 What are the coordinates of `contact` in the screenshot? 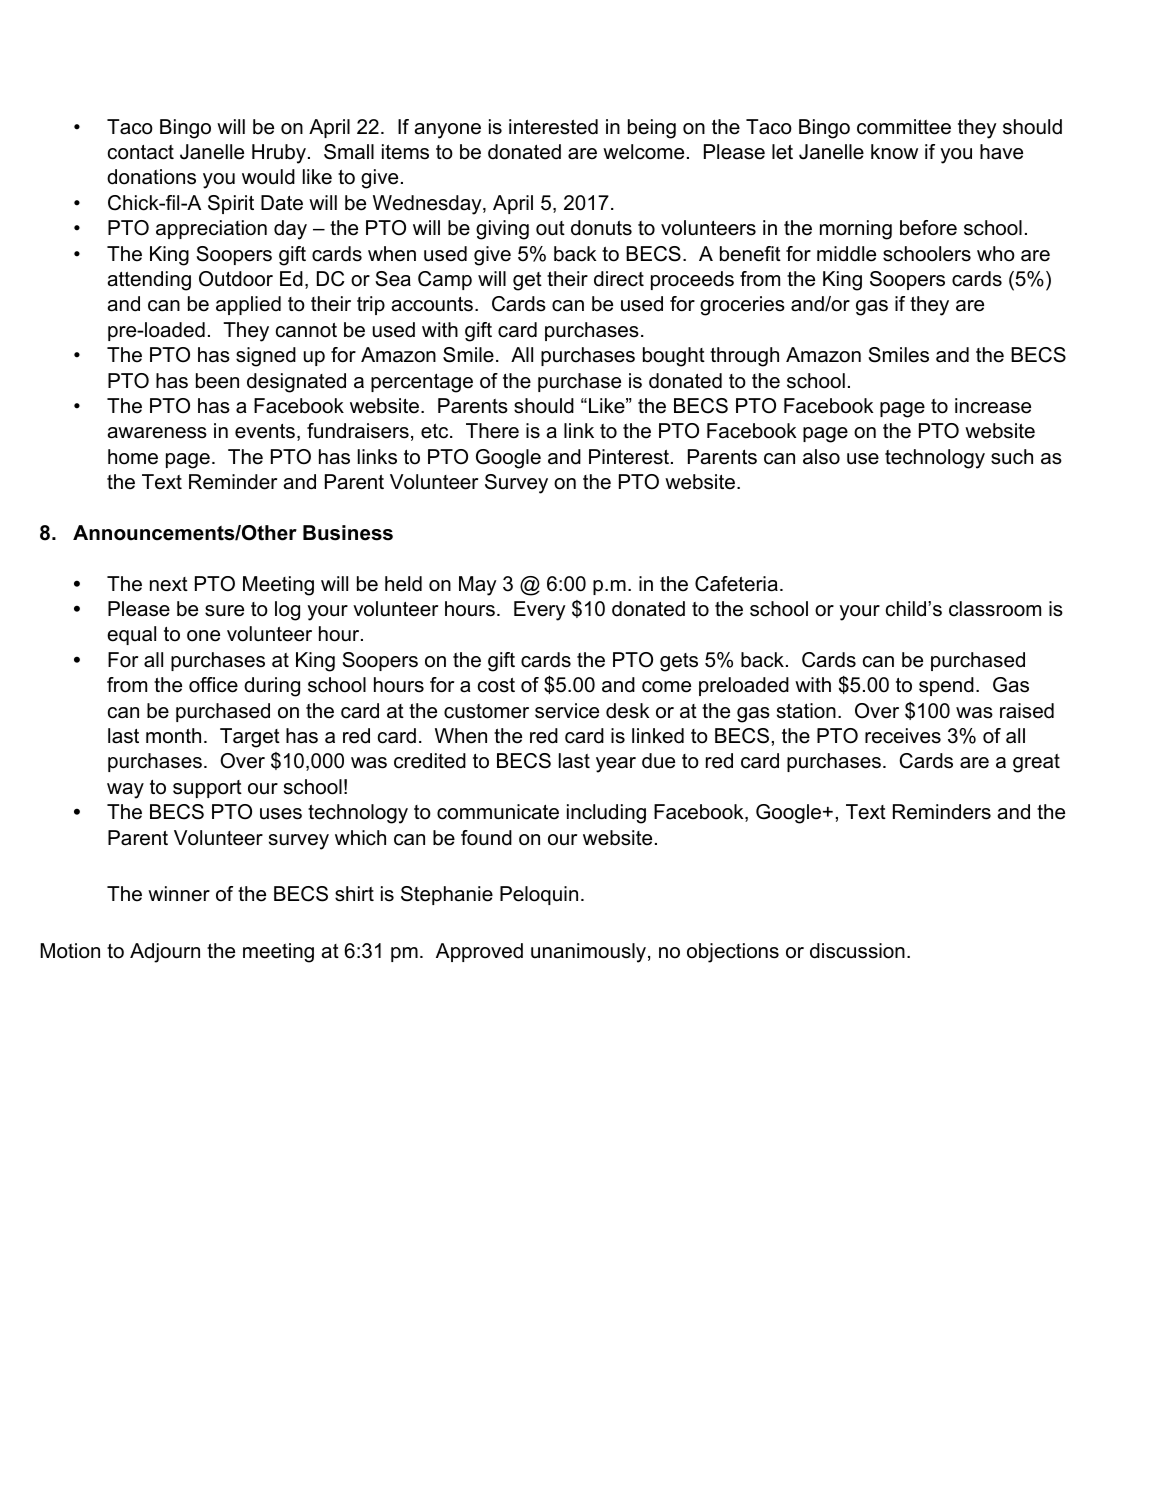 It's located at (141, 152).
